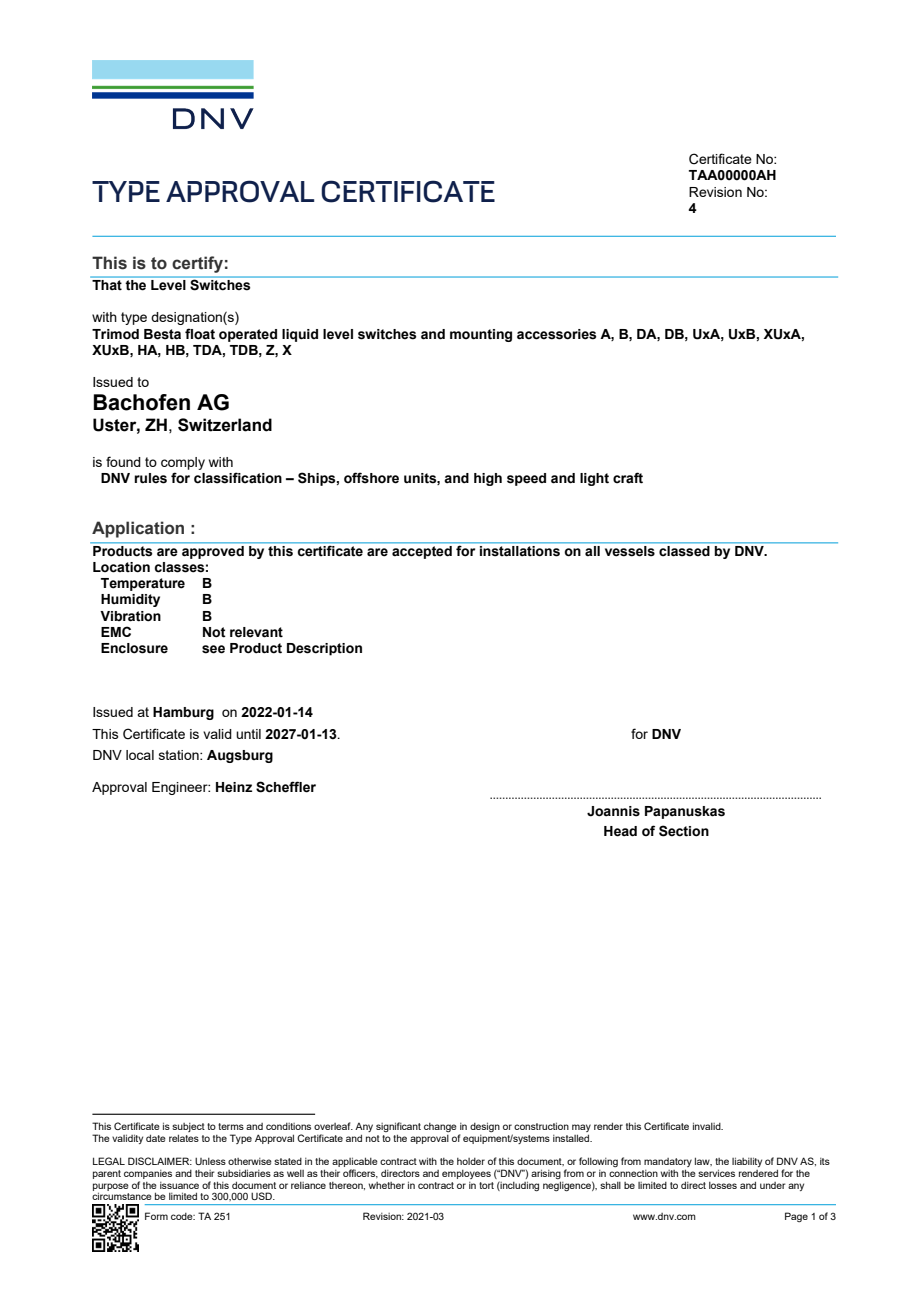 This document has width=924, height=1308. Describe the element at coordinates (481, 335) in the document. I see `mounting` at that location.
